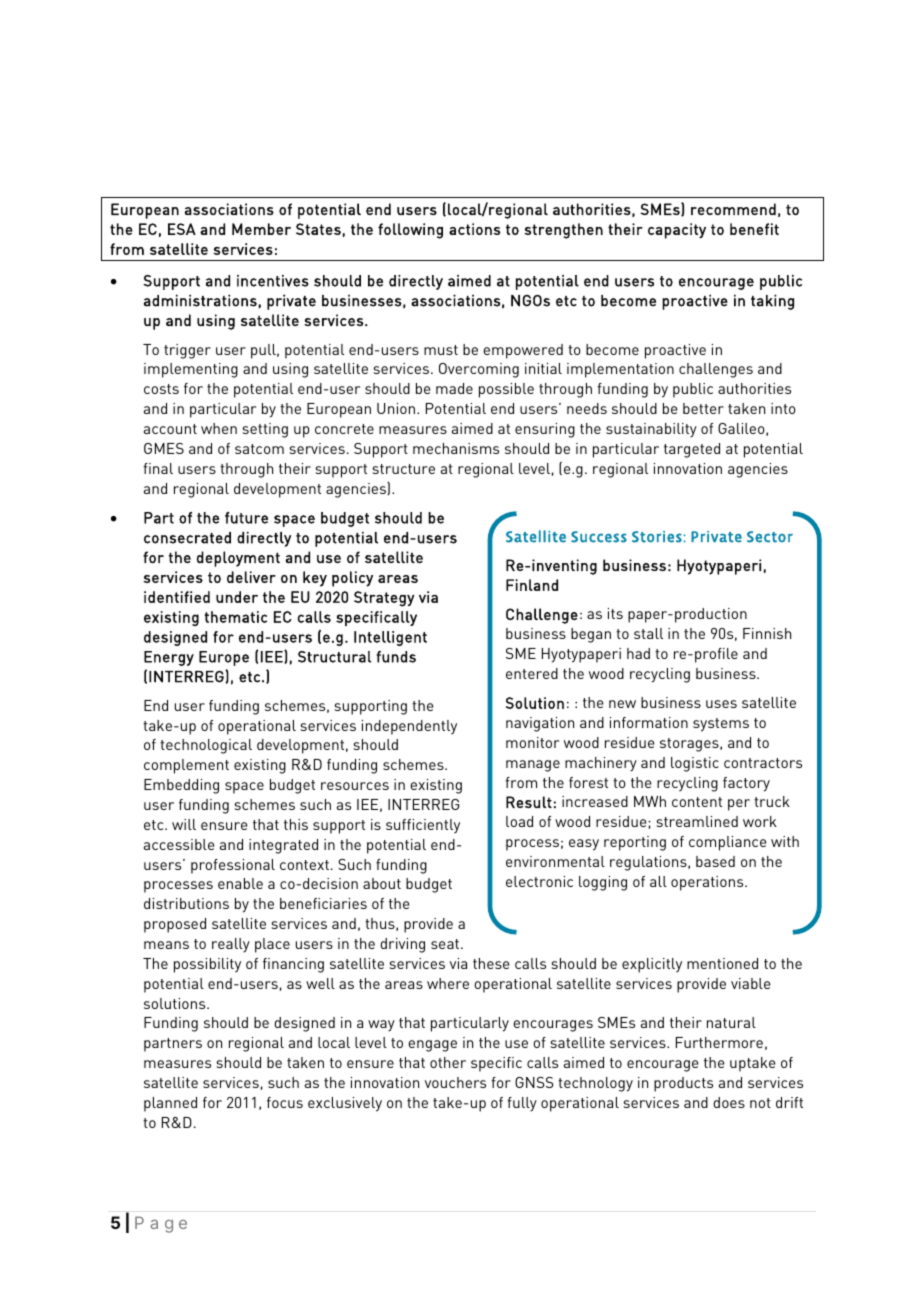 This screenshot has width=924, height=1308. I want to click on Finland, so click(532, 585).
